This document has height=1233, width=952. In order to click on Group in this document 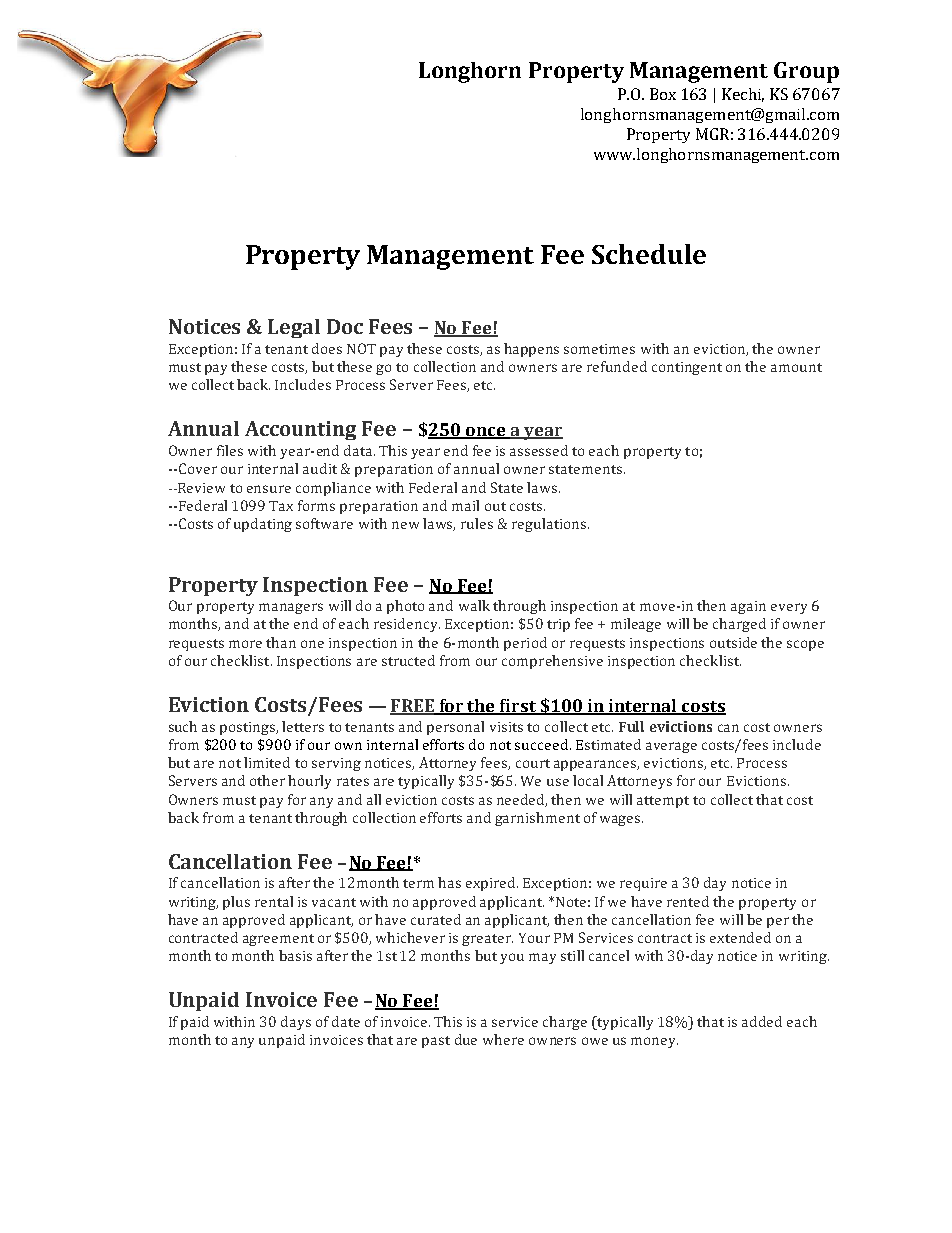, I will do `click(806, 72)`.
